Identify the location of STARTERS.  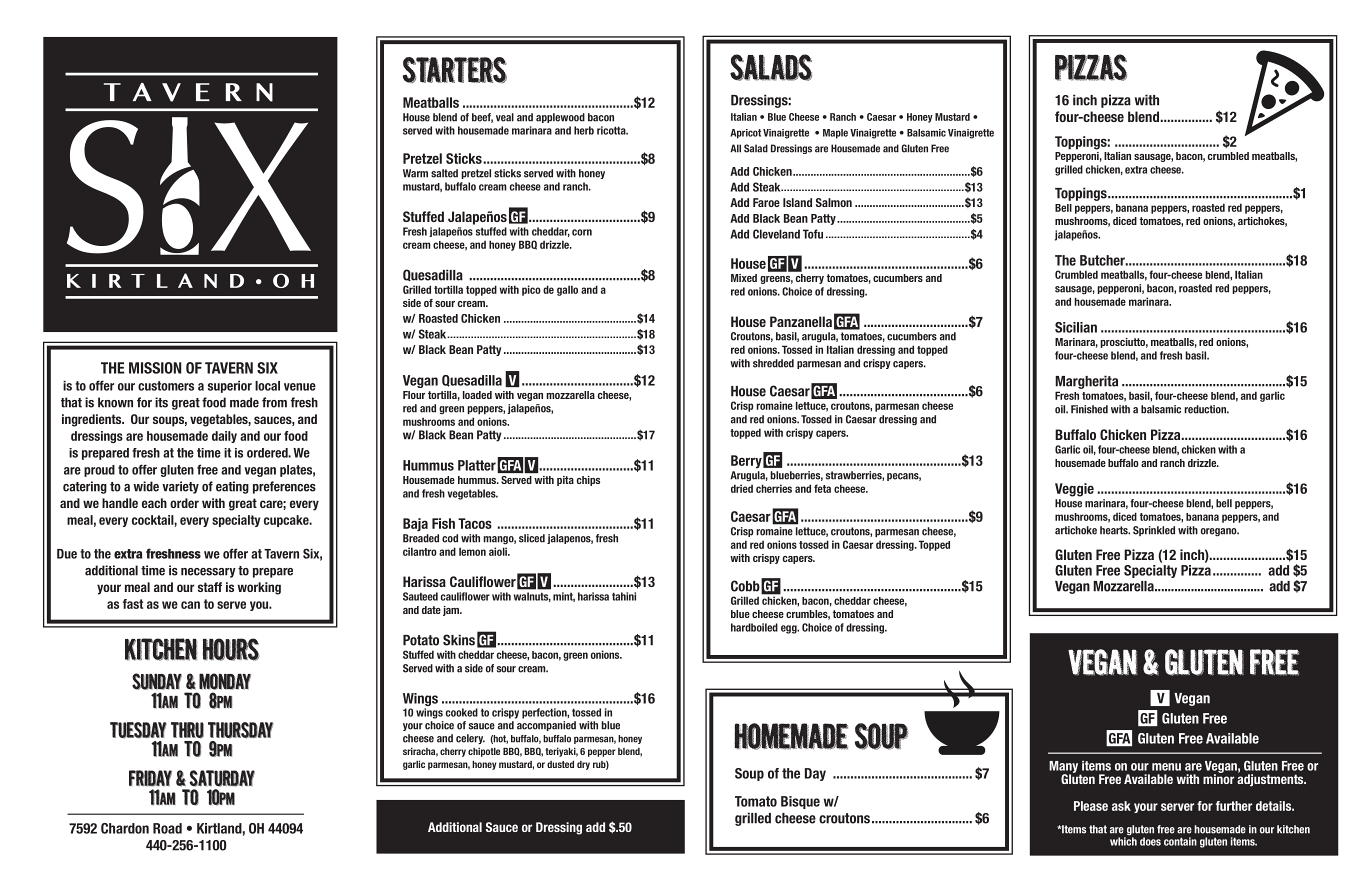
(455, 70).
